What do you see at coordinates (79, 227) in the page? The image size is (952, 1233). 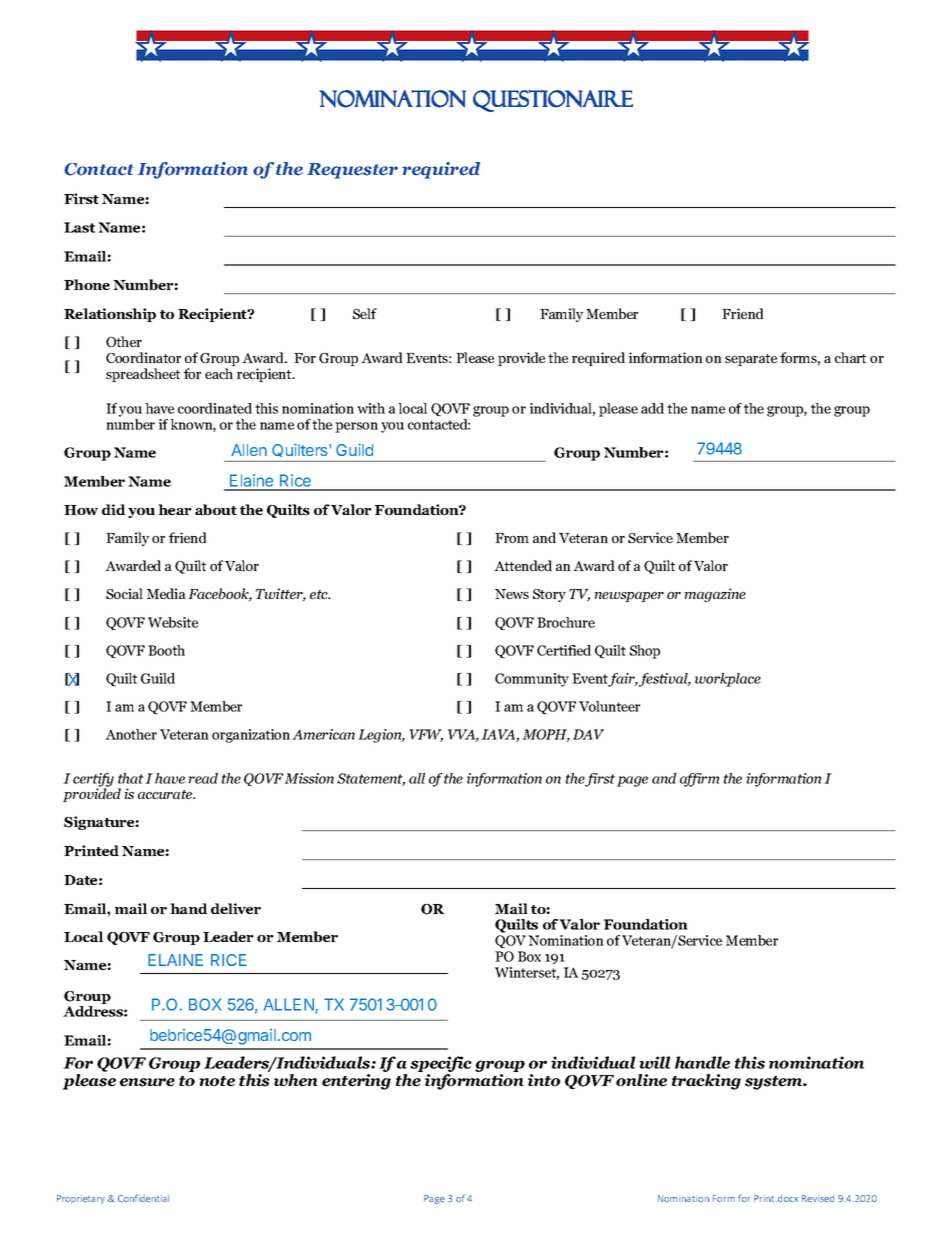 I see `Last` at bounding box center [79, 227].
